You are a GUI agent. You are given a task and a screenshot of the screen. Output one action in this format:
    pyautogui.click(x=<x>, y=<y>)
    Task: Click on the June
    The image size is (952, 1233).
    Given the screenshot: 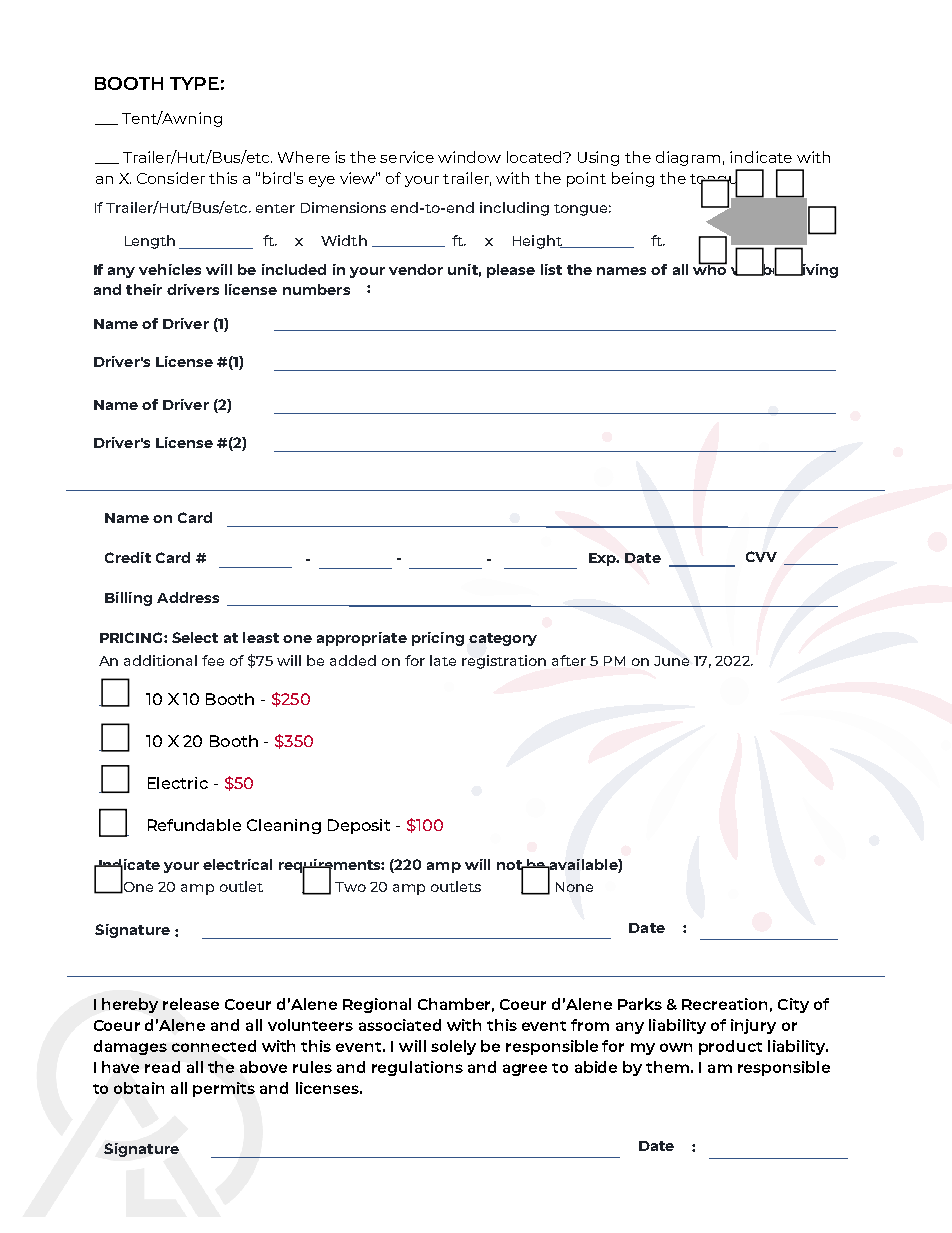 What is the action you would take?
    pyautogui.click(x=671, y=661)
